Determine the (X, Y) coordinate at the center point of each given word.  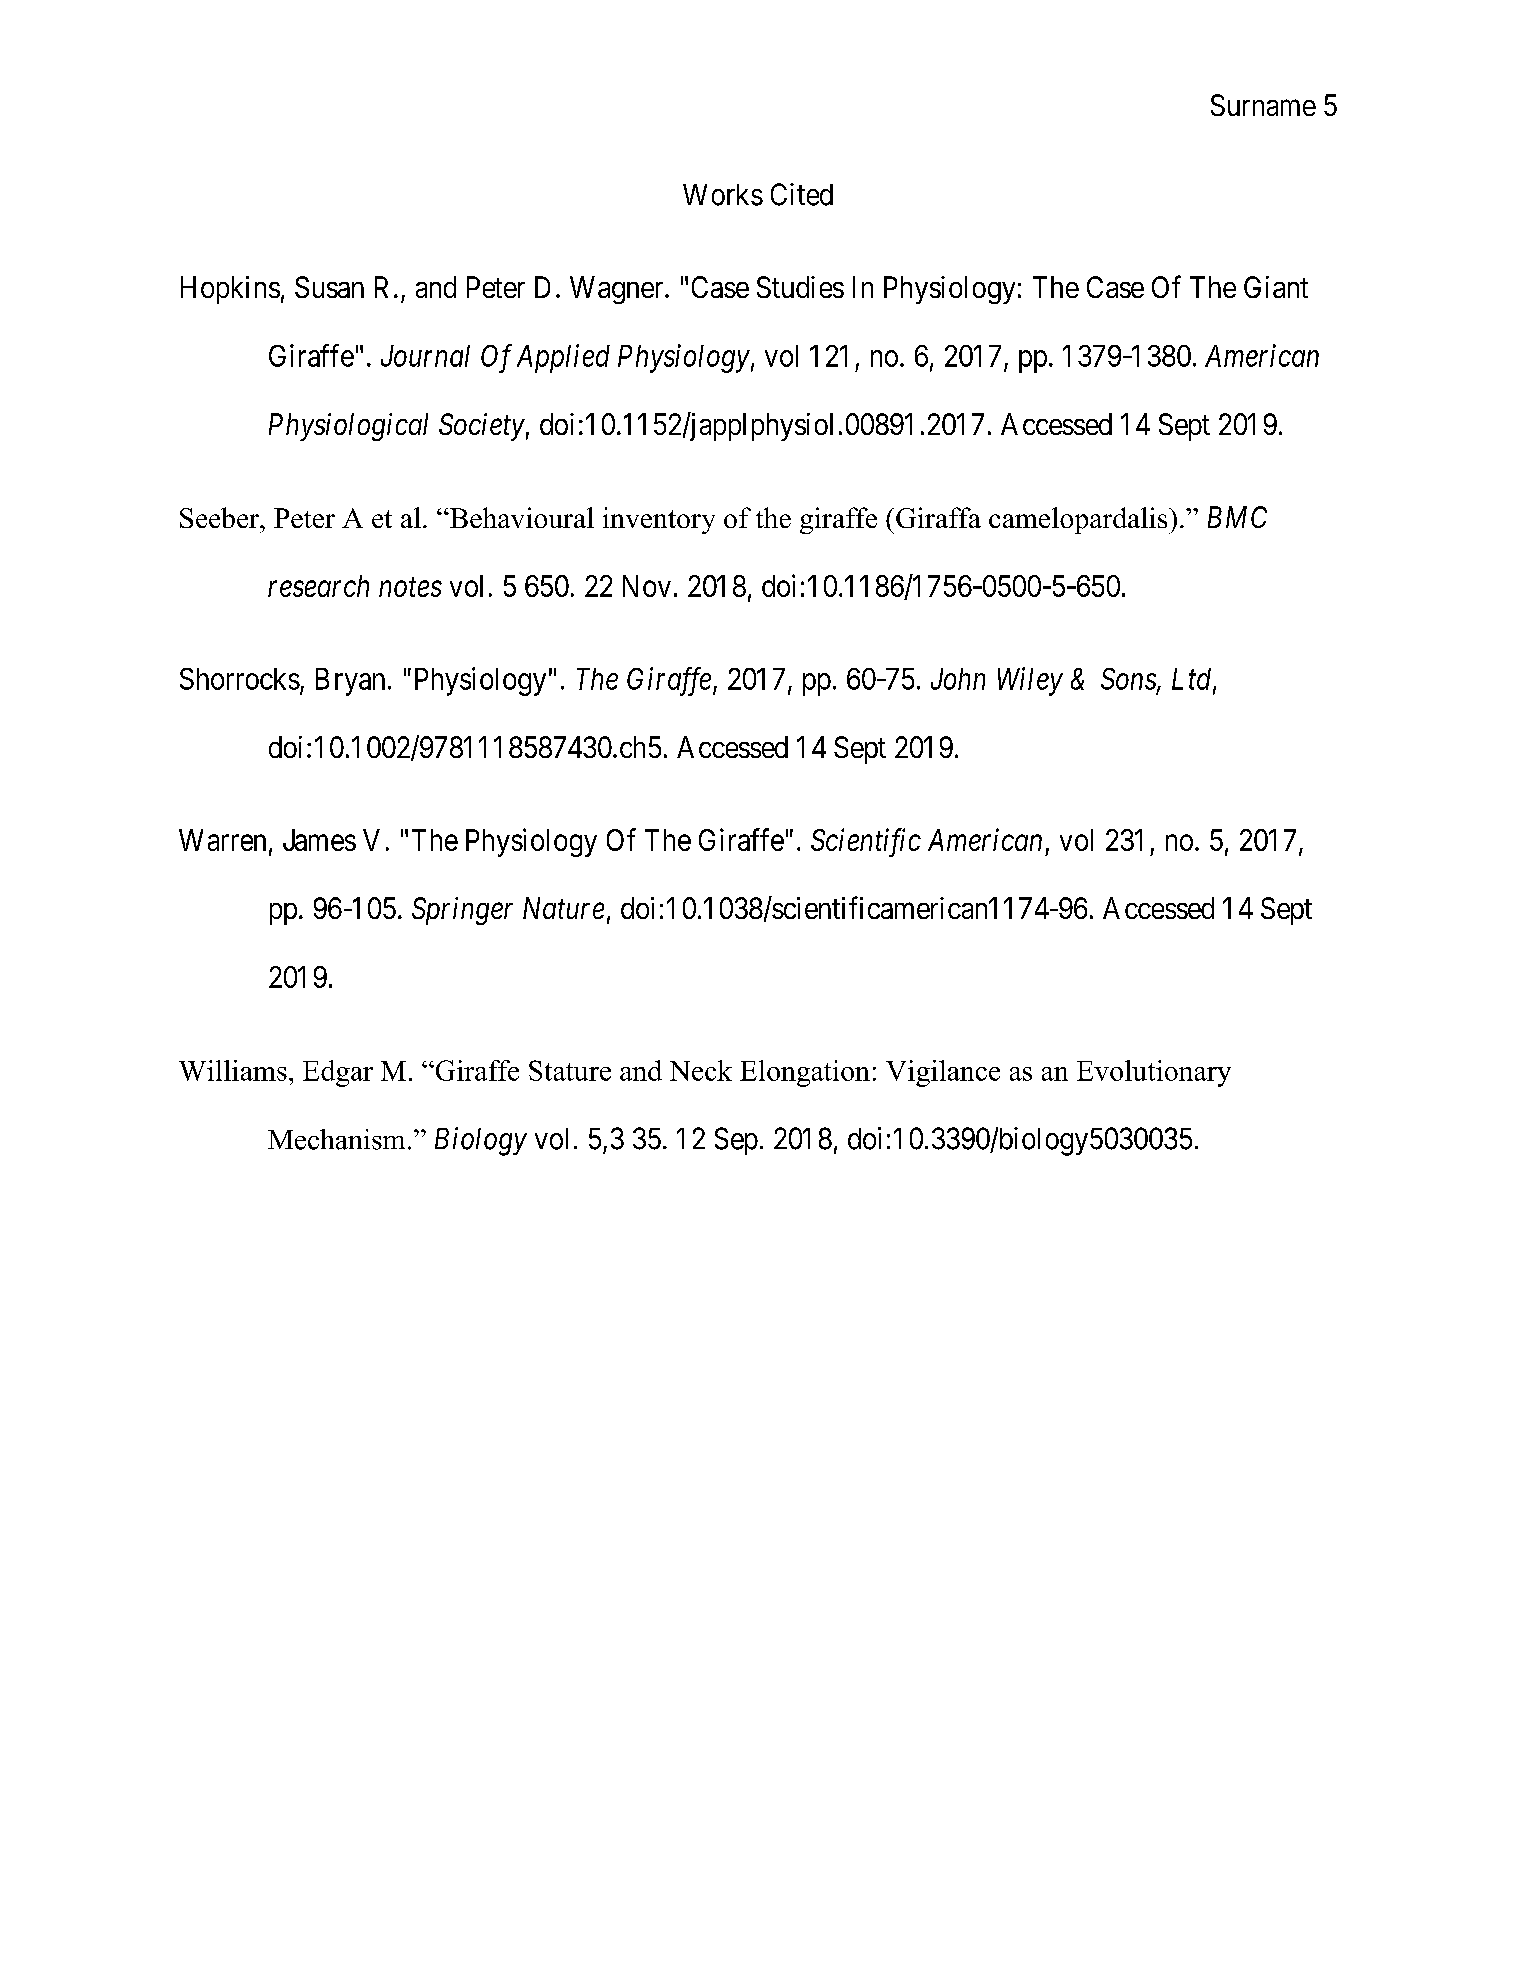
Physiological (348, 427)
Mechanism (336, 1139)
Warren (222, 840)
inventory (659, 520)
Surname (1263, 105)
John (958, 679)
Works (723, 195)
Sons (1129, 680)
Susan (329, 287)
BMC (1237, 517)
